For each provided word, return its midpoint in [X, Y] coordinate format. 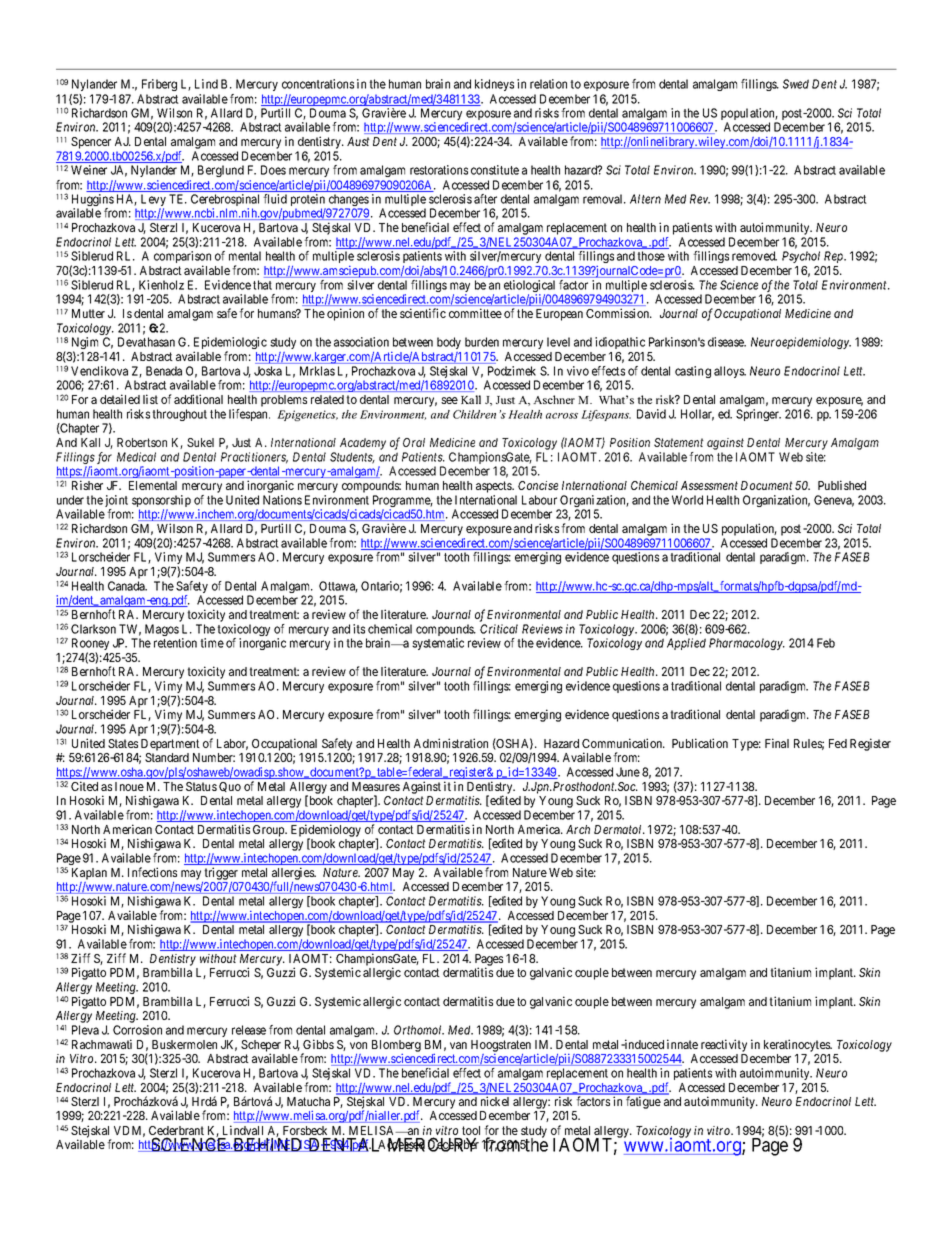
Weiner [89, 170]
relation [548, 84]
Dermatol [619, 829]
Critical [499, 629]
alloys [730, 372]
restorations [439, 170]
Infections [152, 872]
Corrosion [137, 1030]
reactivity [724, 1045]
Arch [578, 829]
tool [471, 1130]
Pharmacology [747, 644]
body [449, 343]
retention [175, 643]
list [150, 399]
